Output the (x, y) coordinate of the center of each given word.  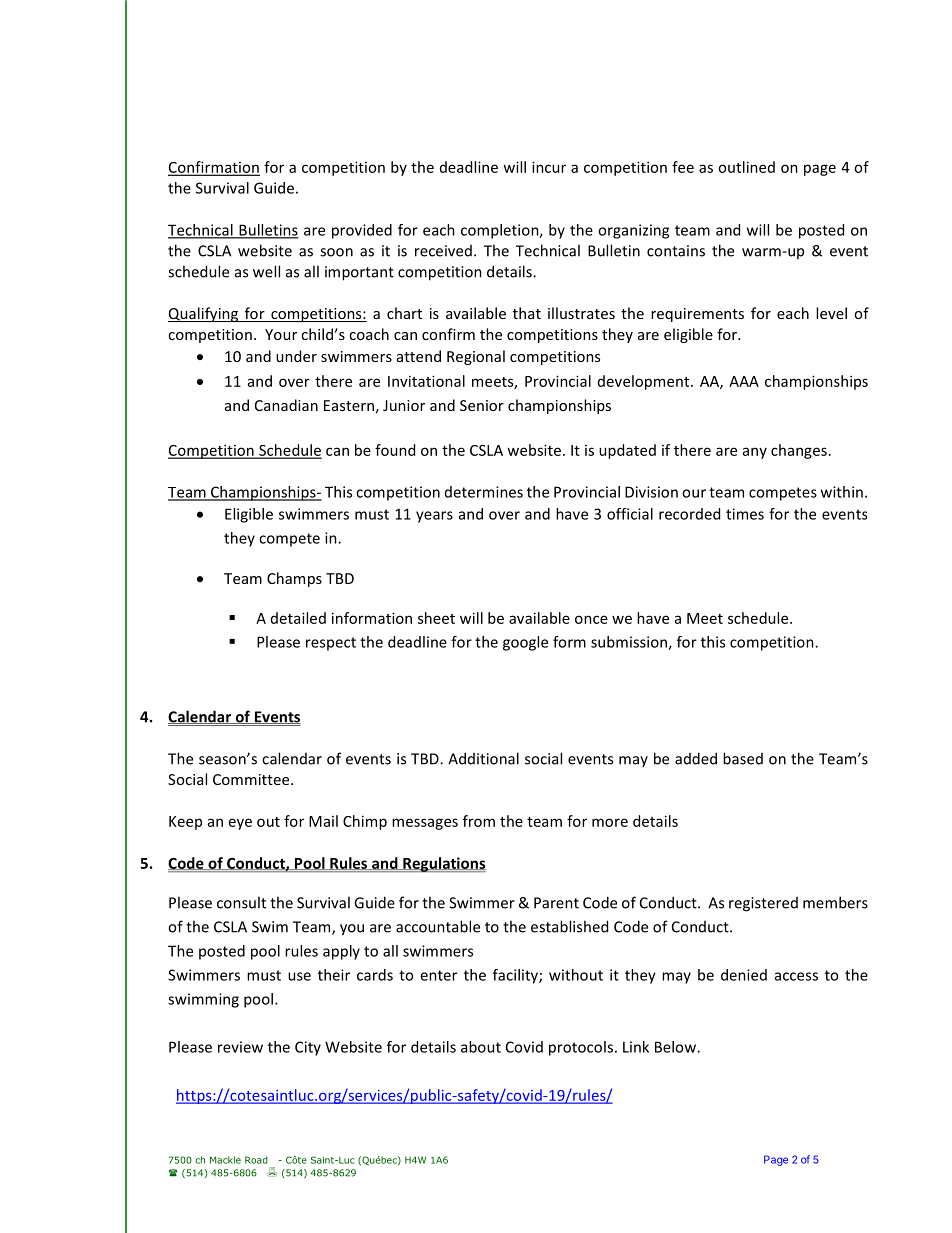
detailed (298, 618)
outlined (746, 167)
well (266, 271)
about (481, 1047)
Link (636, 1047)
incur (549, 167)
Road (256, 1160)
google (525, 643)
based (743, 758)
